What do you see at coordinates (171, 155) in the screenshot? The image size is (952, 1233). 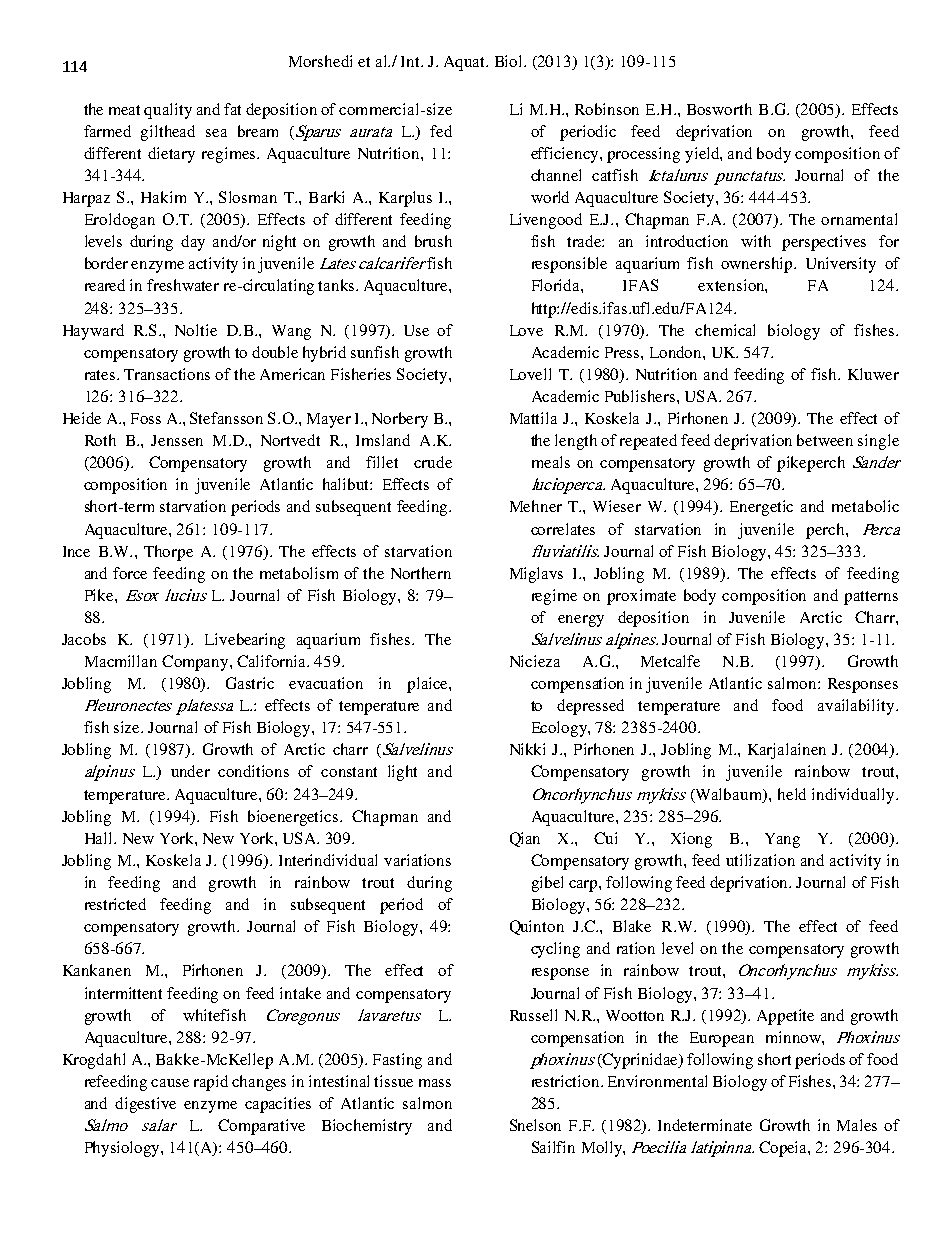 I see `dietary` at bounding box center [171, 155].
